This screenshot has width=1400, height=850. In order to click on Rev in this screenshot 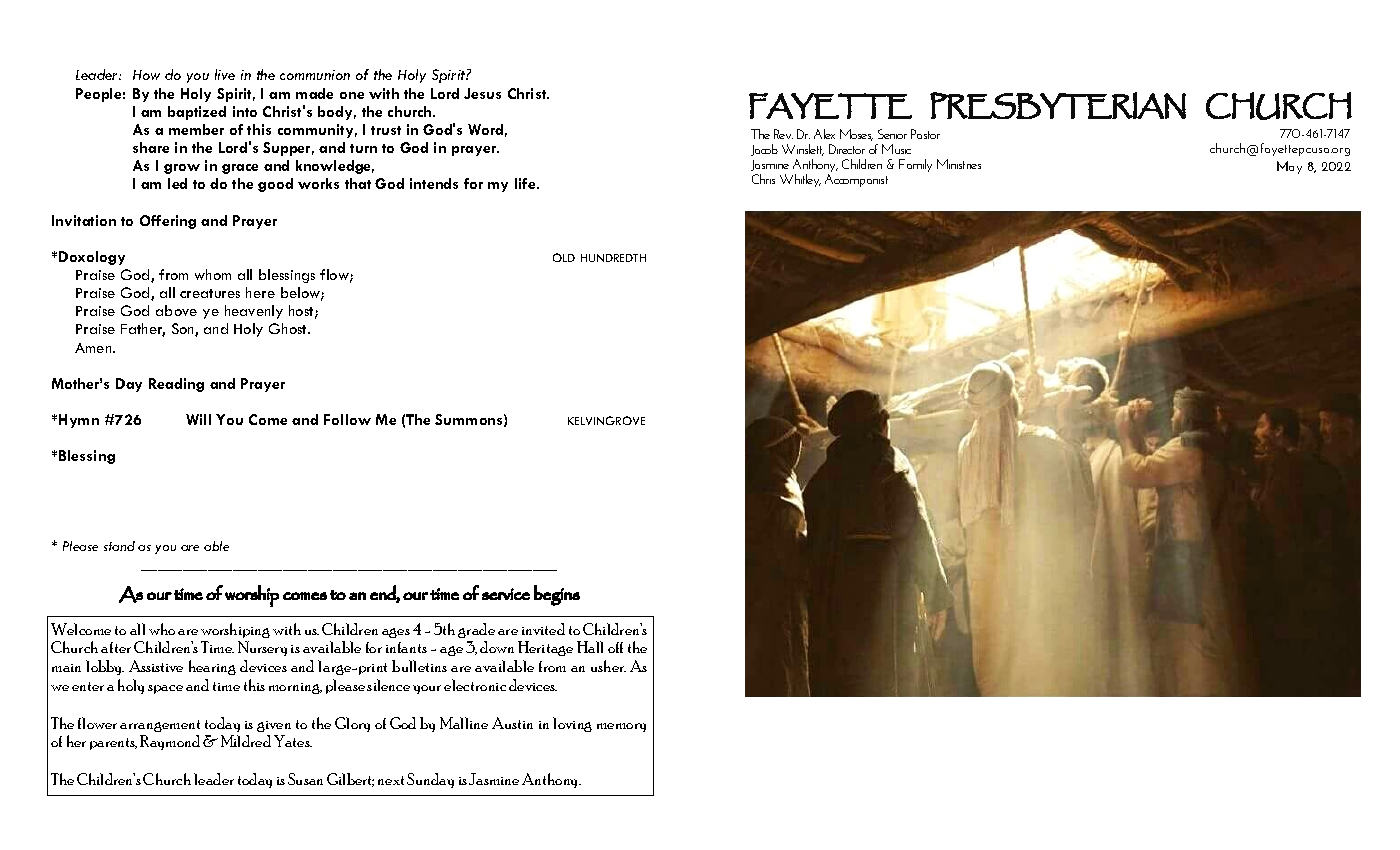, I will do `click(783, 134)`.
